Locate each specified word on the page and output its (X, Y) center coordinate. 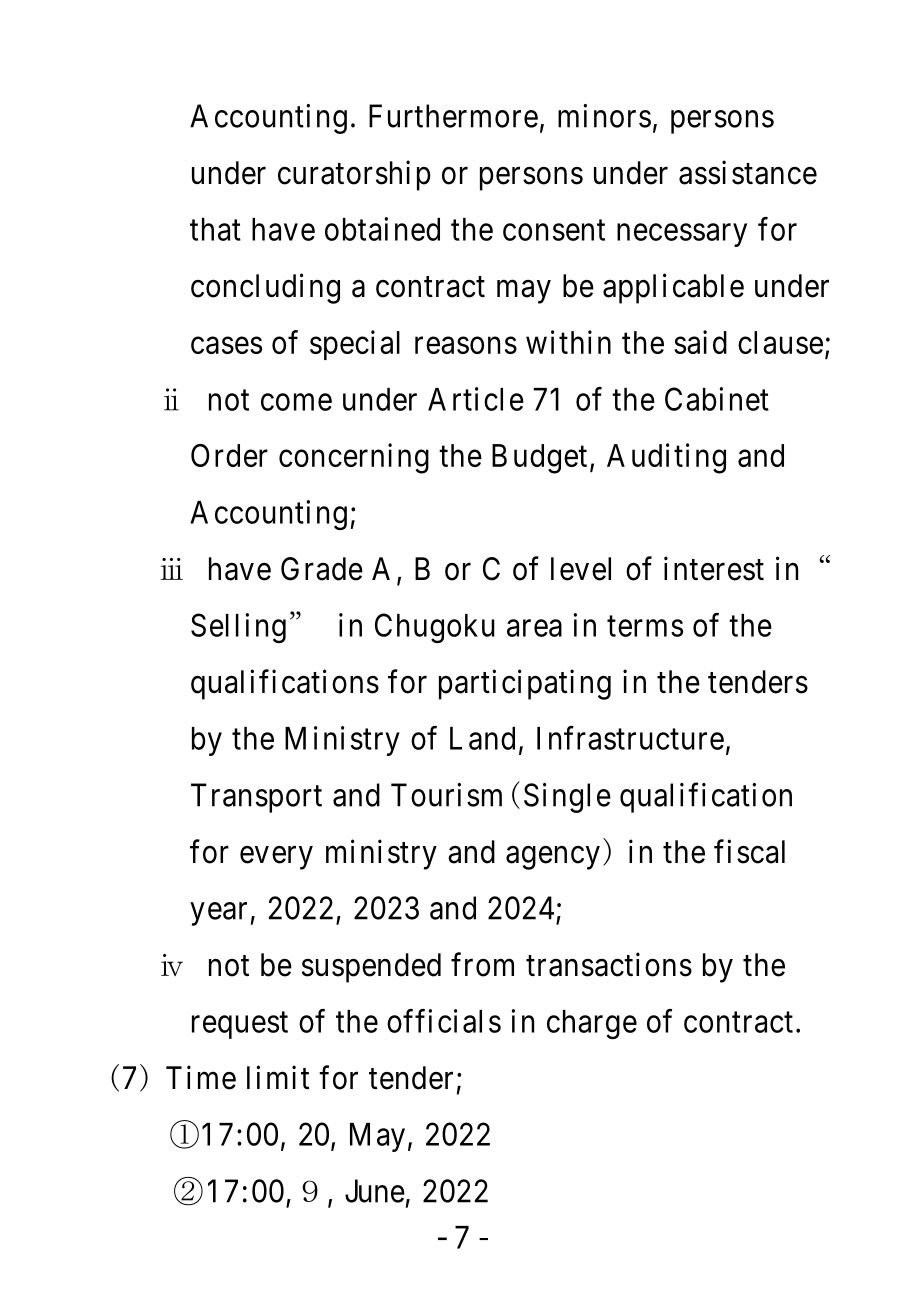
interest (714, 568)
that (215, 229)
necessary (682, 235)
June (375, 1191)
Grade (322, 569)
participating (525, 684)
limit (278, 1077)
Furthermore (453, 116)
